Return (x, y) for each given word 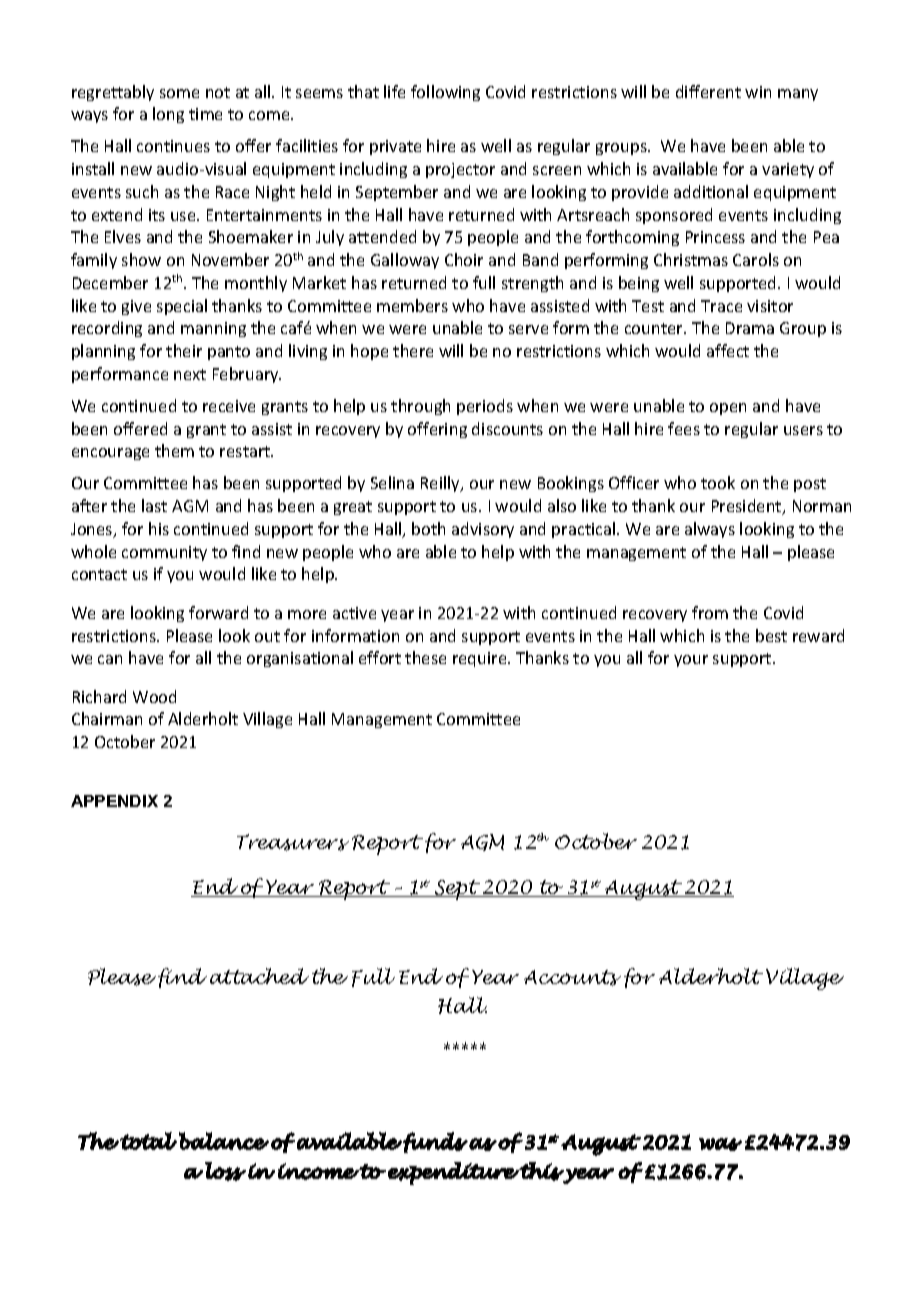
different (708, 91)
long (168, 115)
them (174, 450)
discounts (507, 428)
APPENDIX (114, 801)
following (445, 93)
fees (684, 428)
